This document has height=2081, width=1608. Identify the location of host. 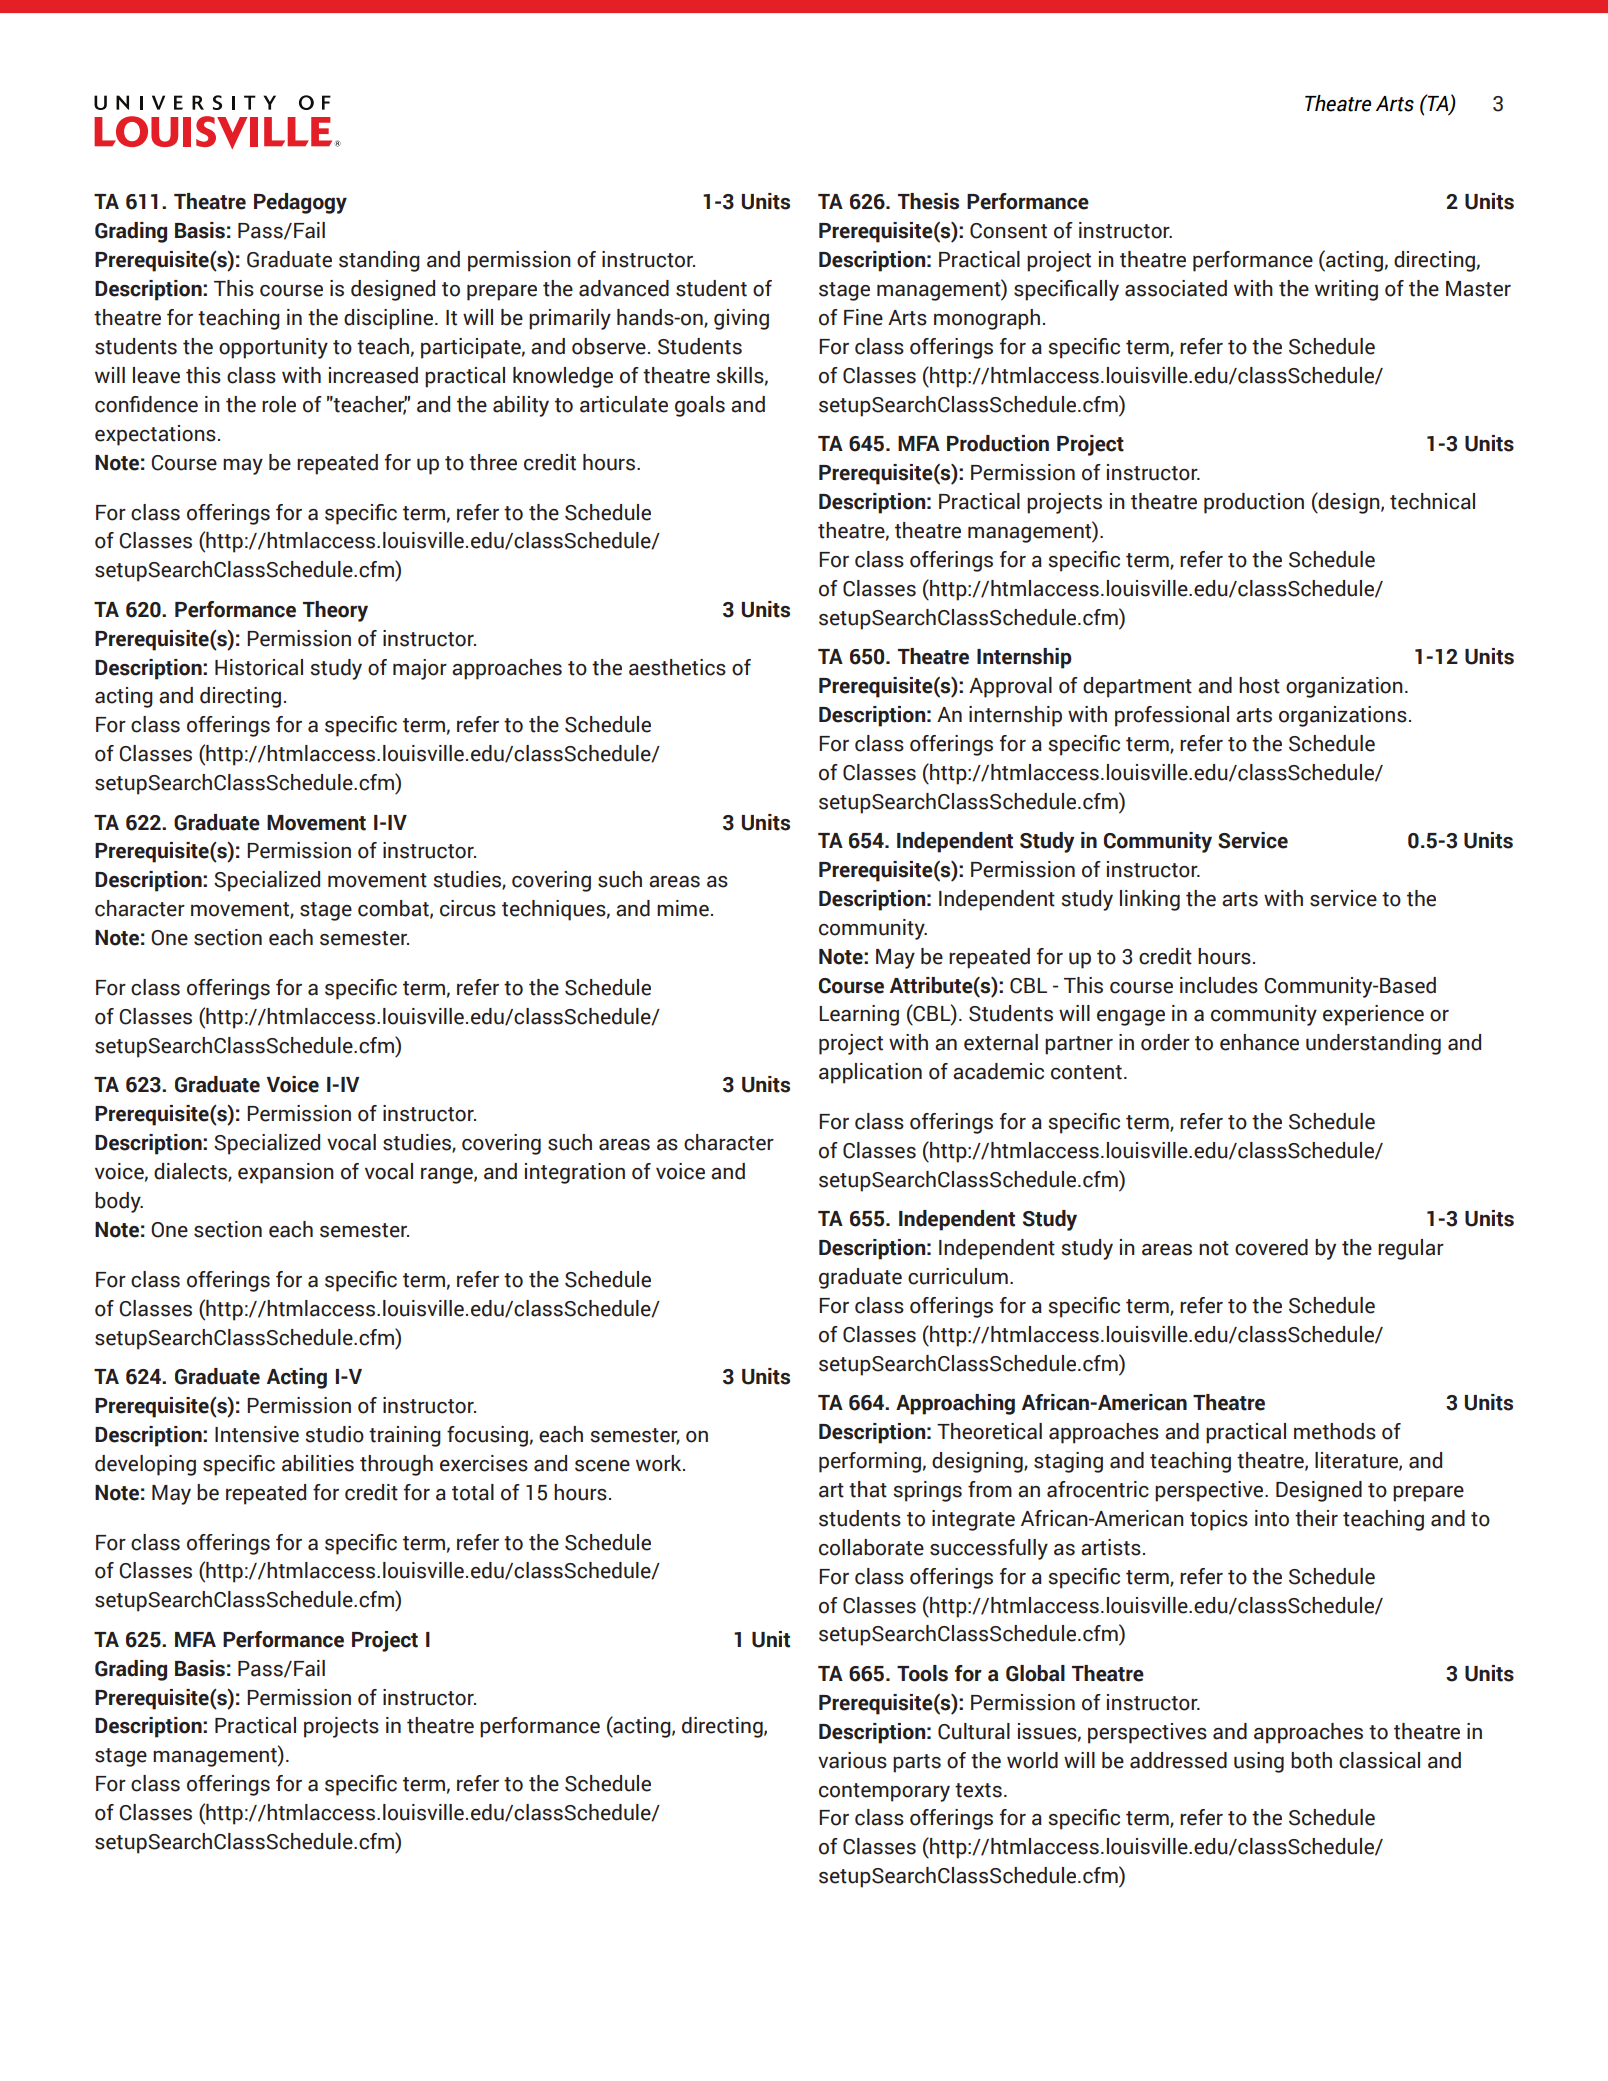
(1259, 685).
